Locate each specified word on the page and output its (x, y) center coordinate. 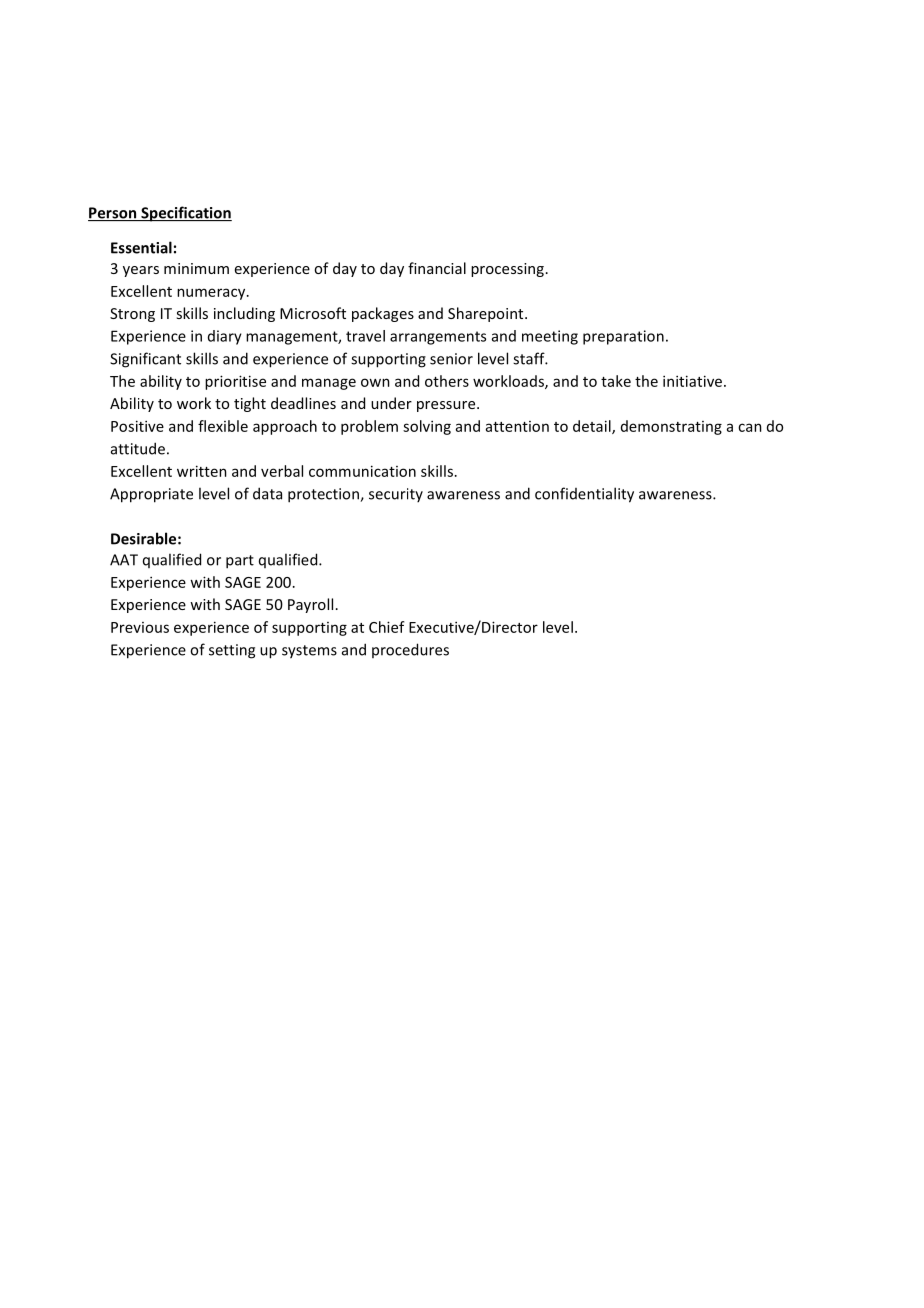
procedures (410, 650)
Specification (185, 214)
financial (437, 268)
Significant (145, 360)
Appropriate (151, 495)
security (396, 495)
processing (507, 270)
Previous (140, 627)
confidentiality (584, 495)
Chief (387, 627)
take (616, 381)
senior (451, 359)
